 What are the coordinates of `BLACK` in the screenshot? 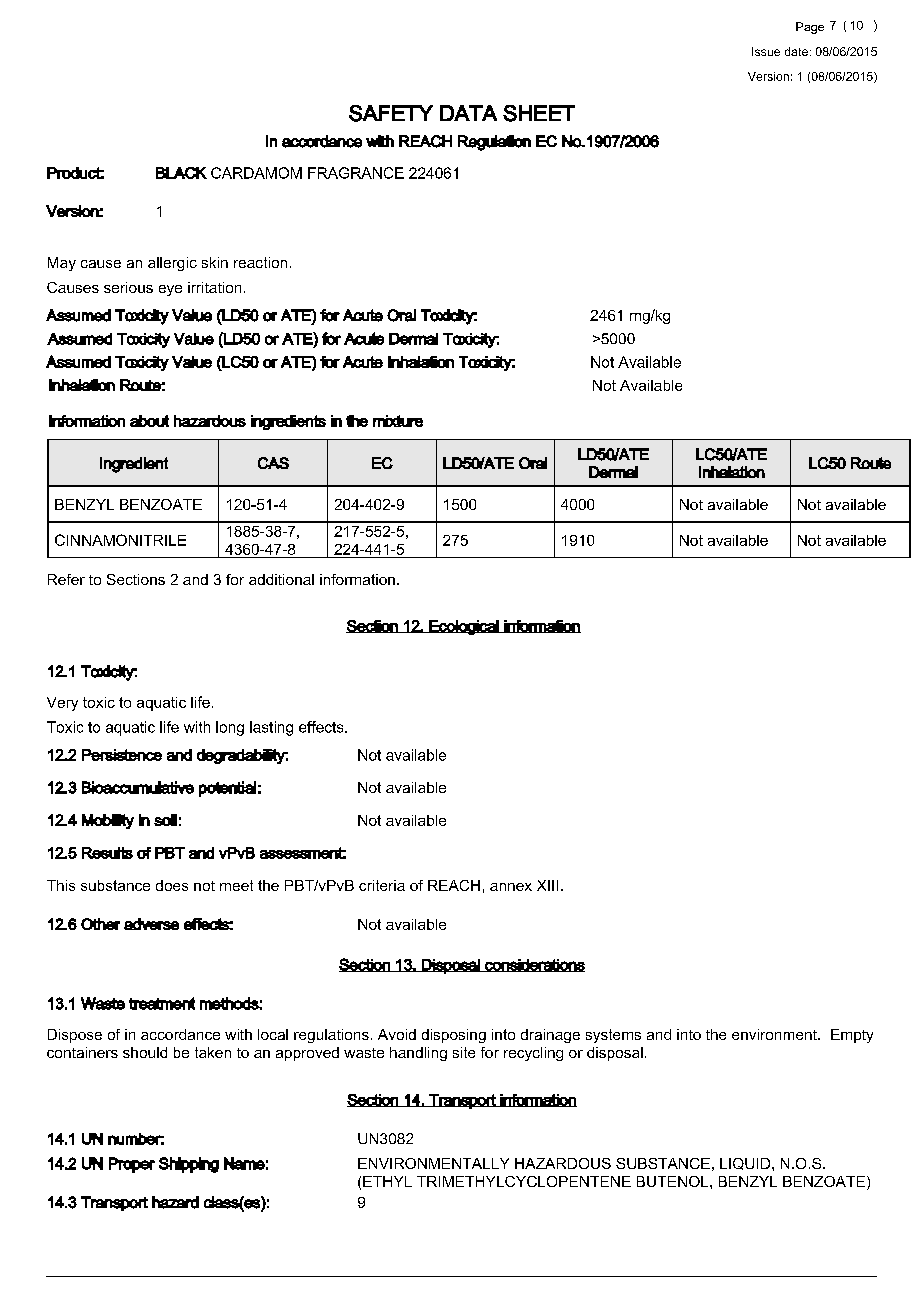 It's located at (181, 173).
